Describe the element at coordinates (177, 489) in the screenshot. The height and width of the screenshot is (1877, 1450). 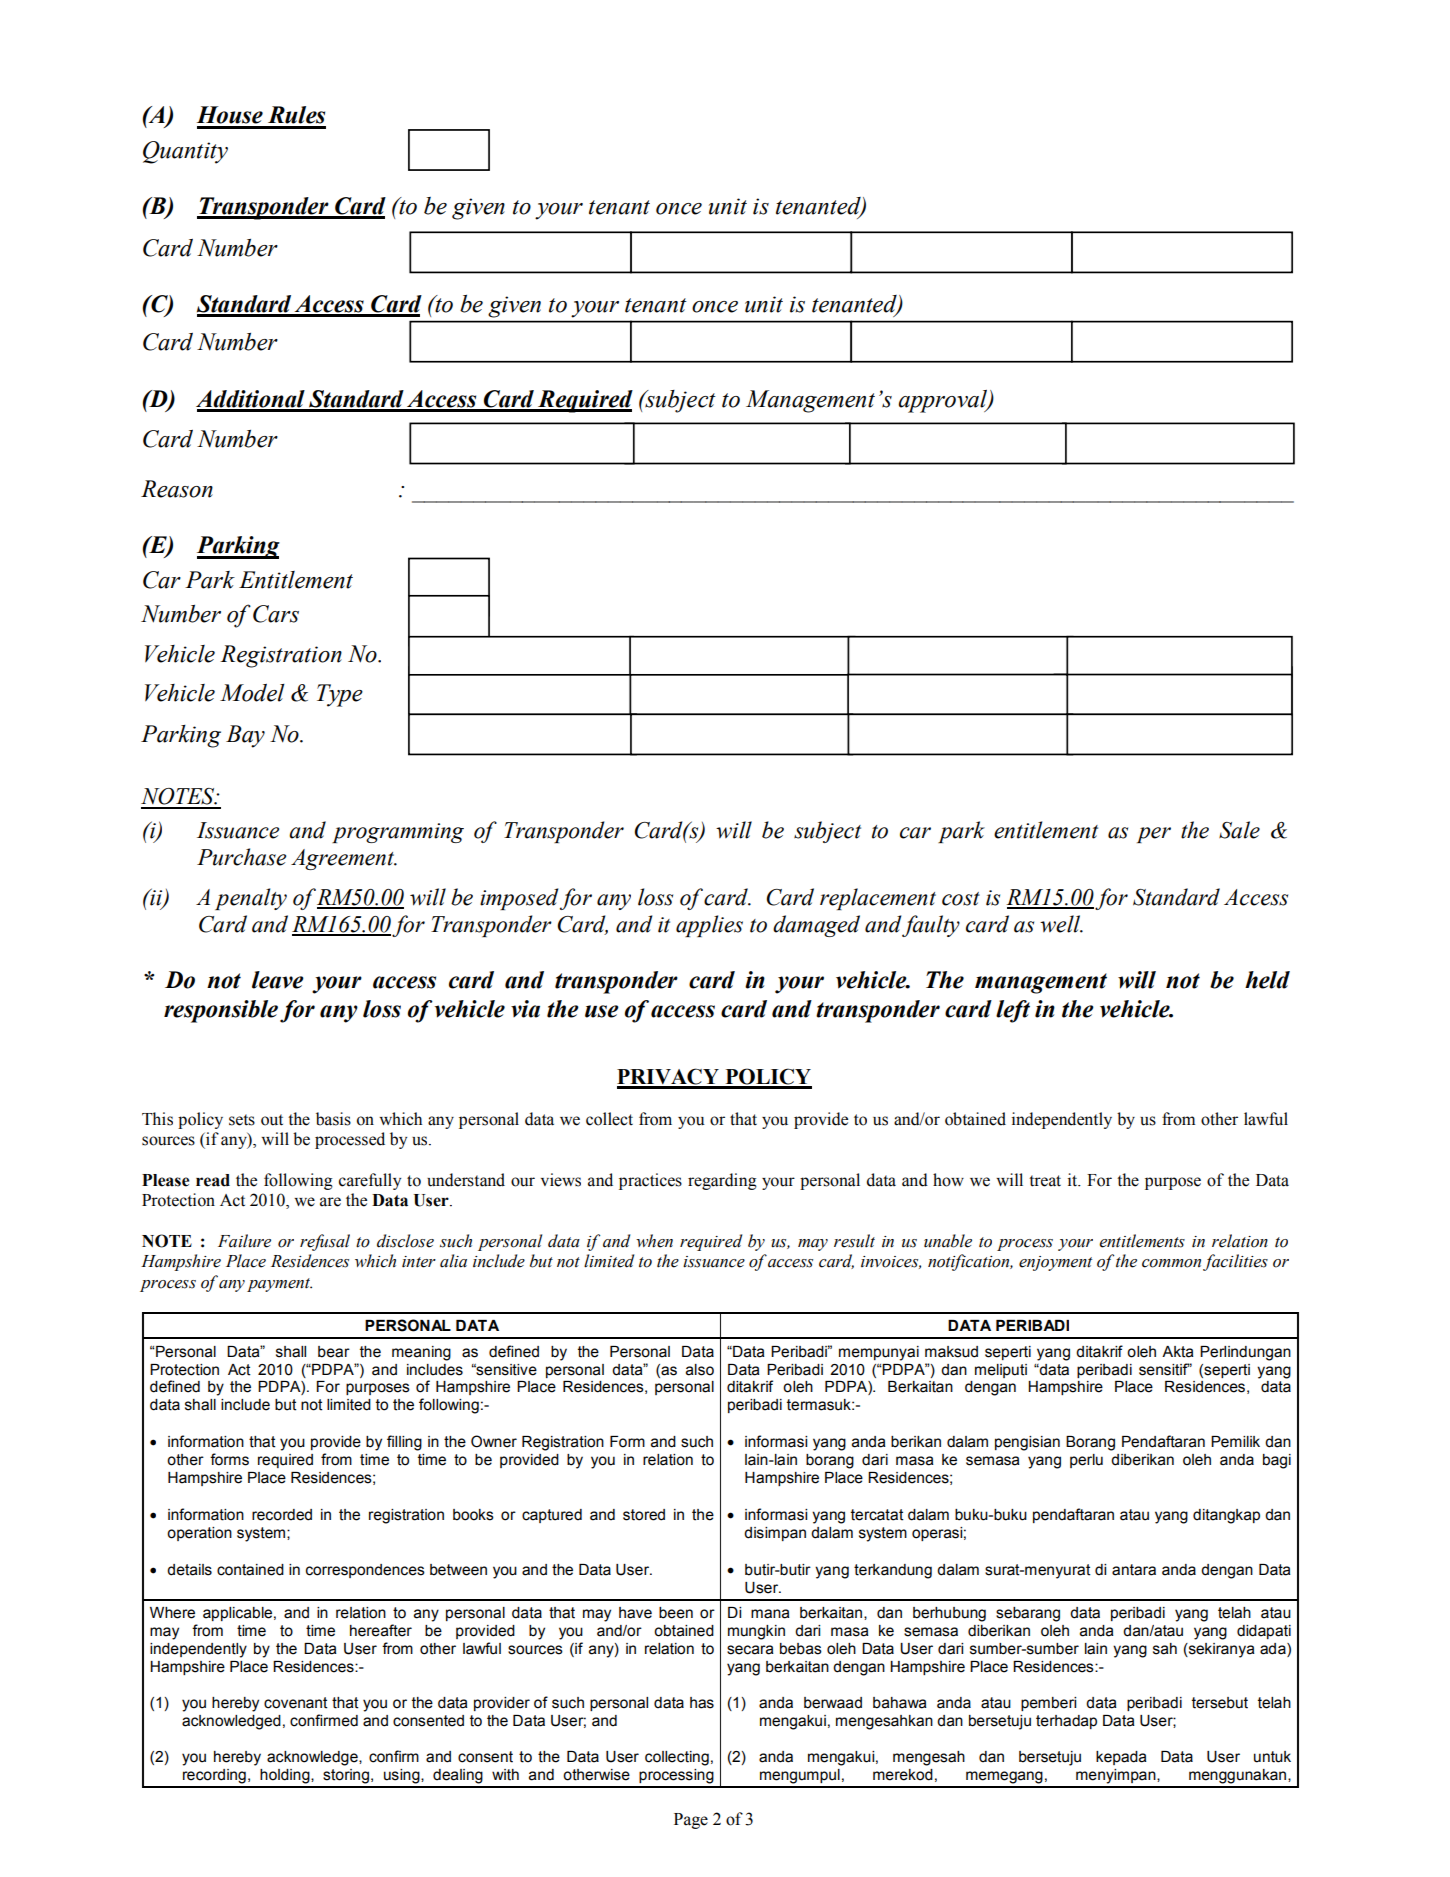
I see `Reason` at that location.
